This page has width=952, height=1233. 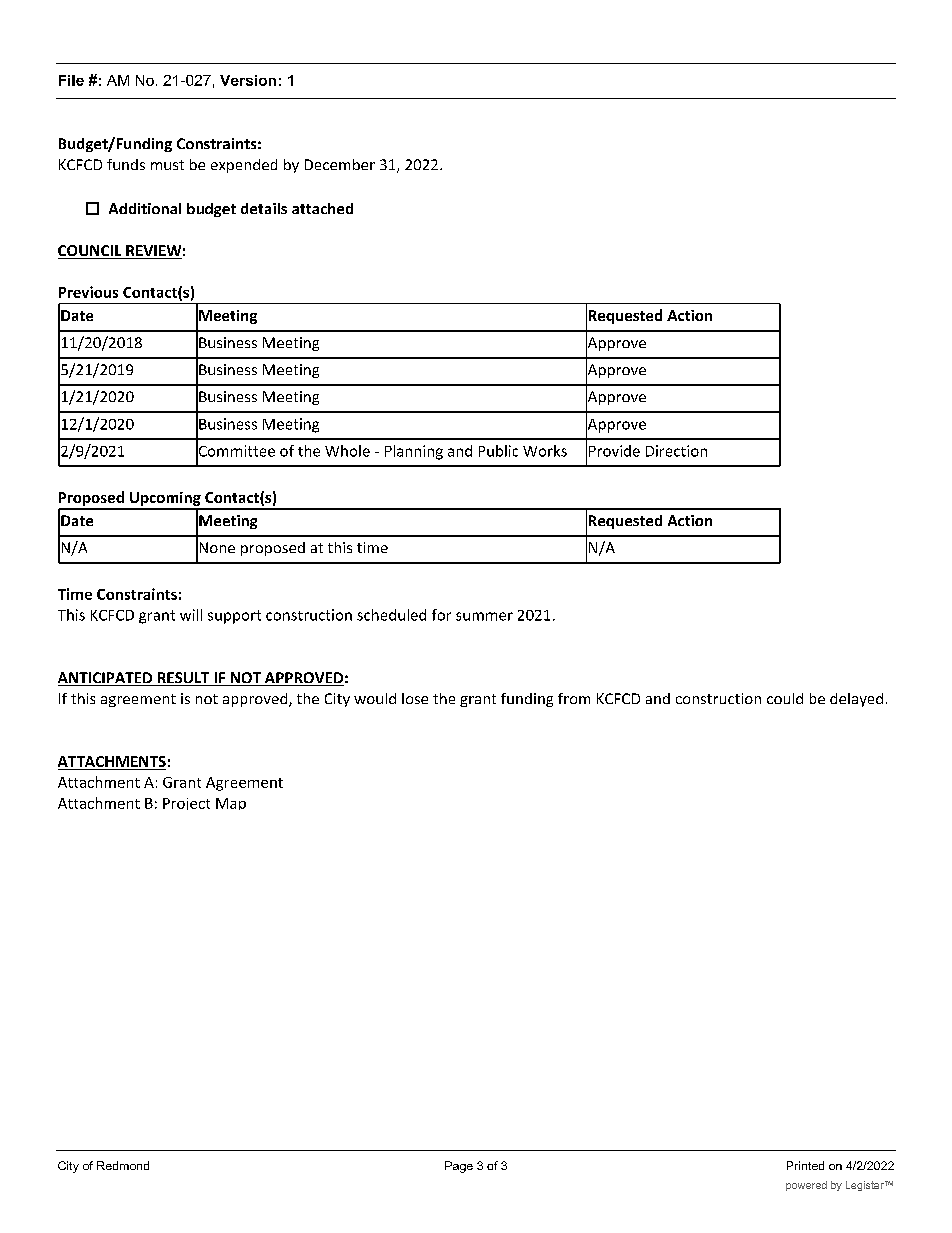 What do you see at coordinates (167, 165) in the page?
I see `must` at bounding box center [167, 165].
